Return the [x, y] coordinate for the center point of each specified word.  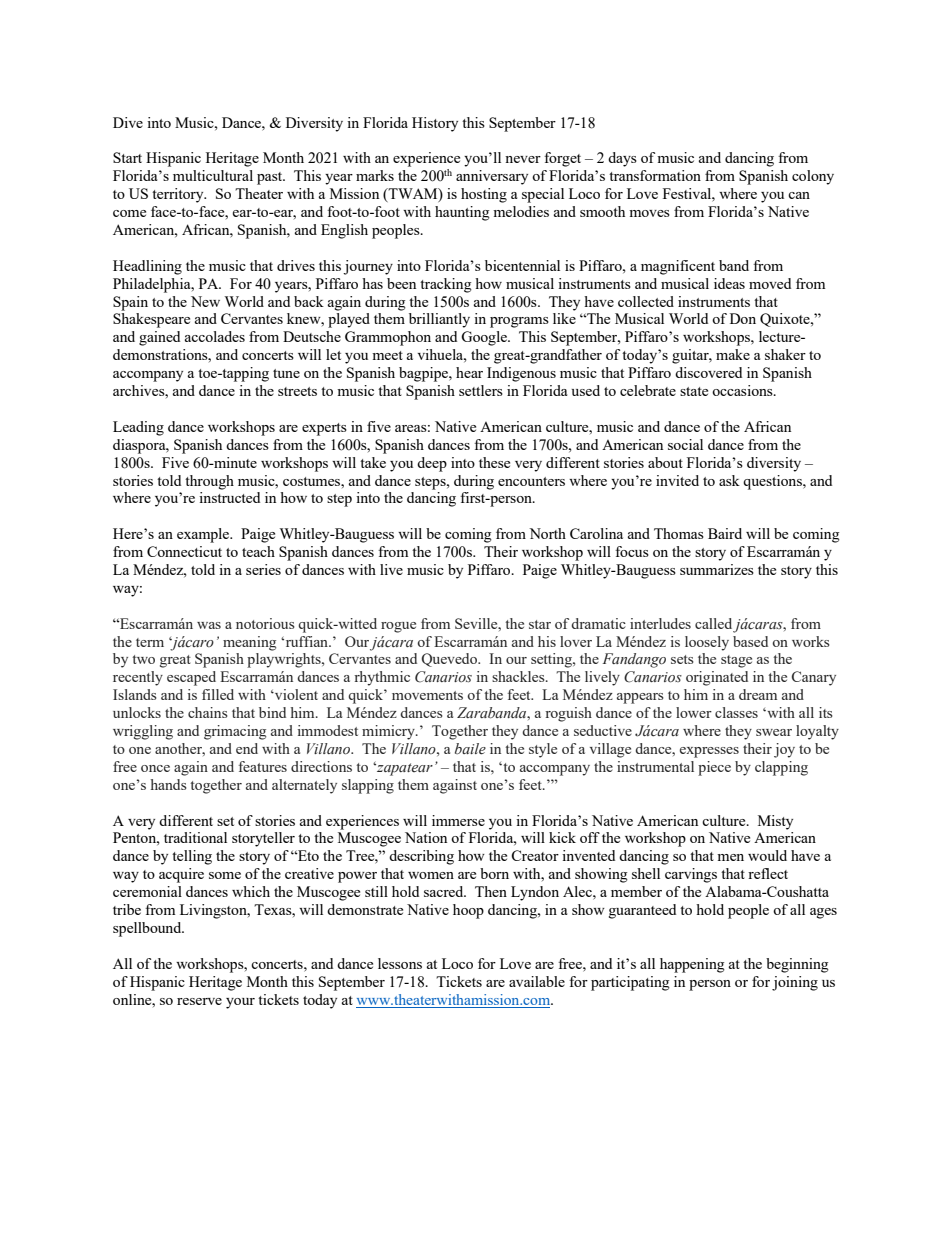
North [547, 533]
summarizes [717, 569]
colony [813, 177]
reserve [199, 1001]
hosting [484, 195]
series [263, 569]
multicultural [213, 175]
